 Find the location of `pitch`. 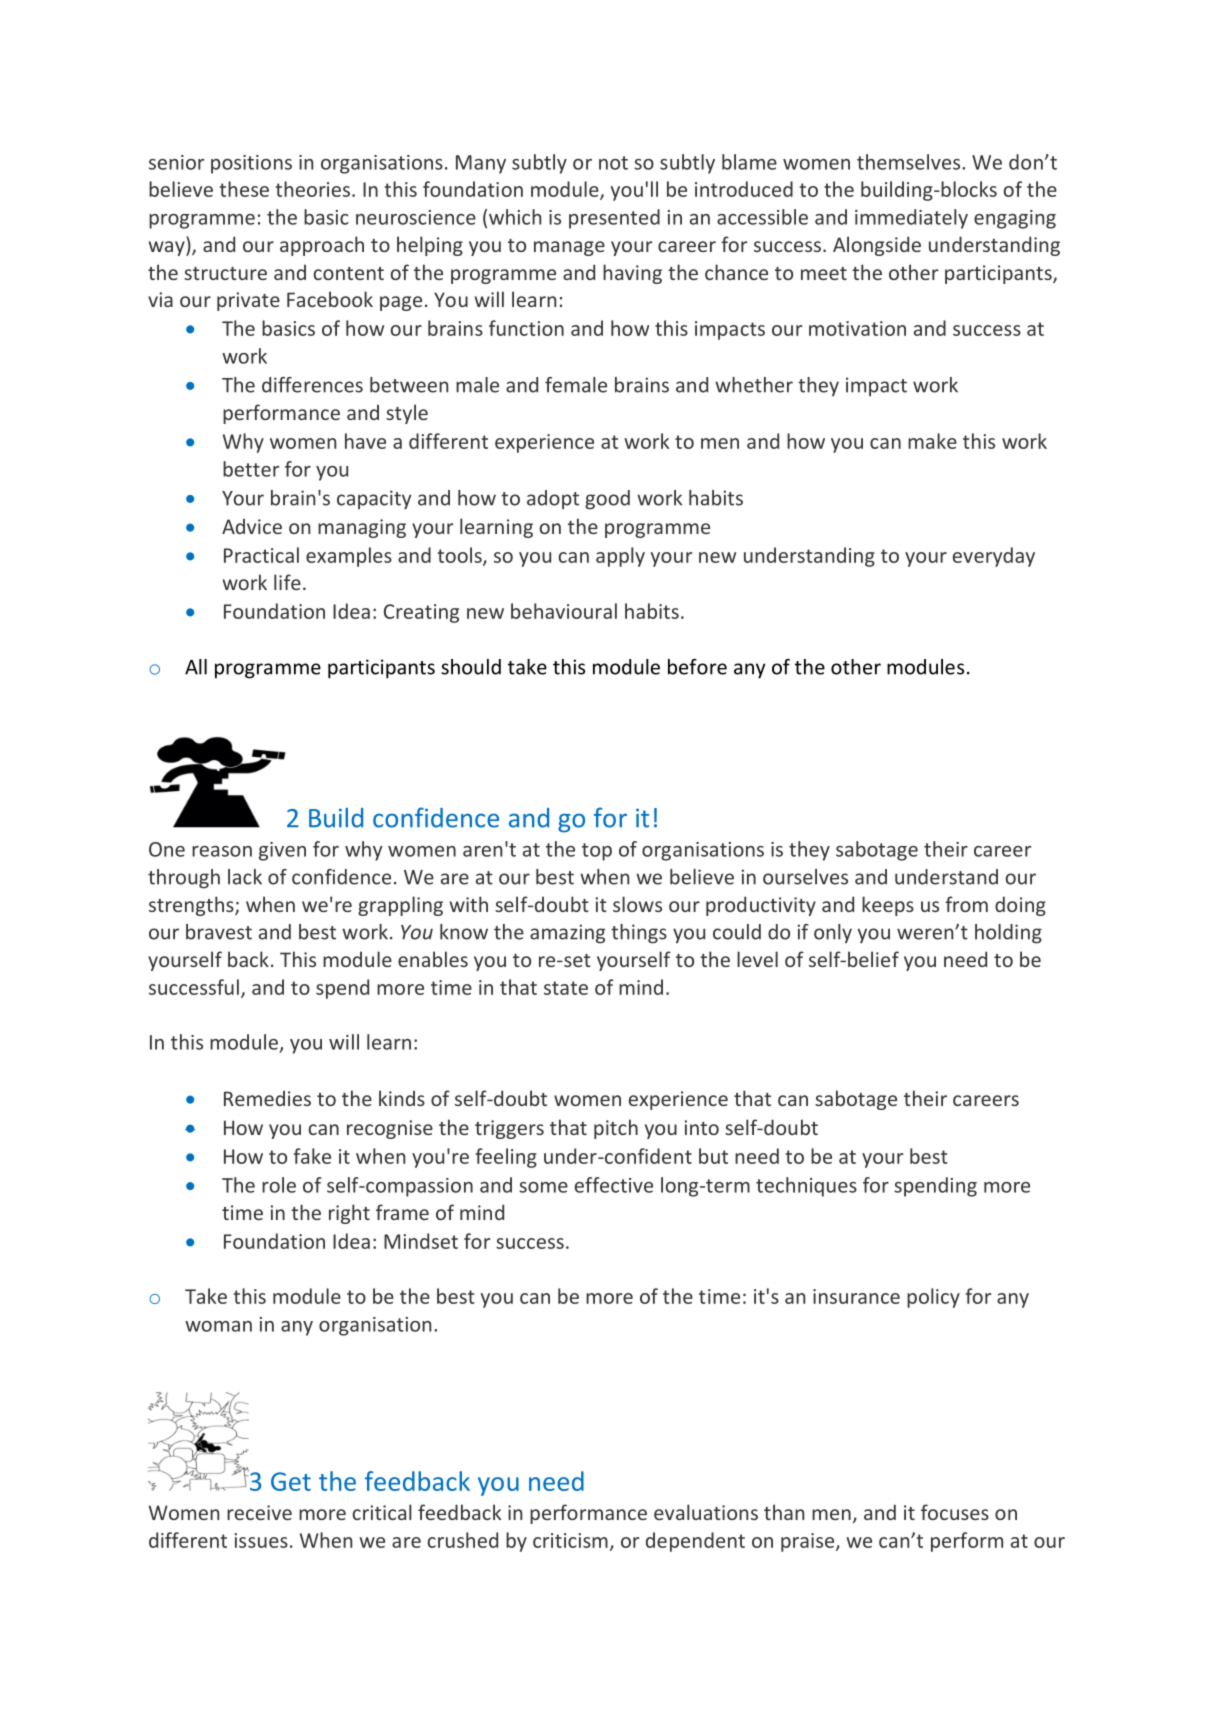

pitch is located at coordinates (616, 1129).
